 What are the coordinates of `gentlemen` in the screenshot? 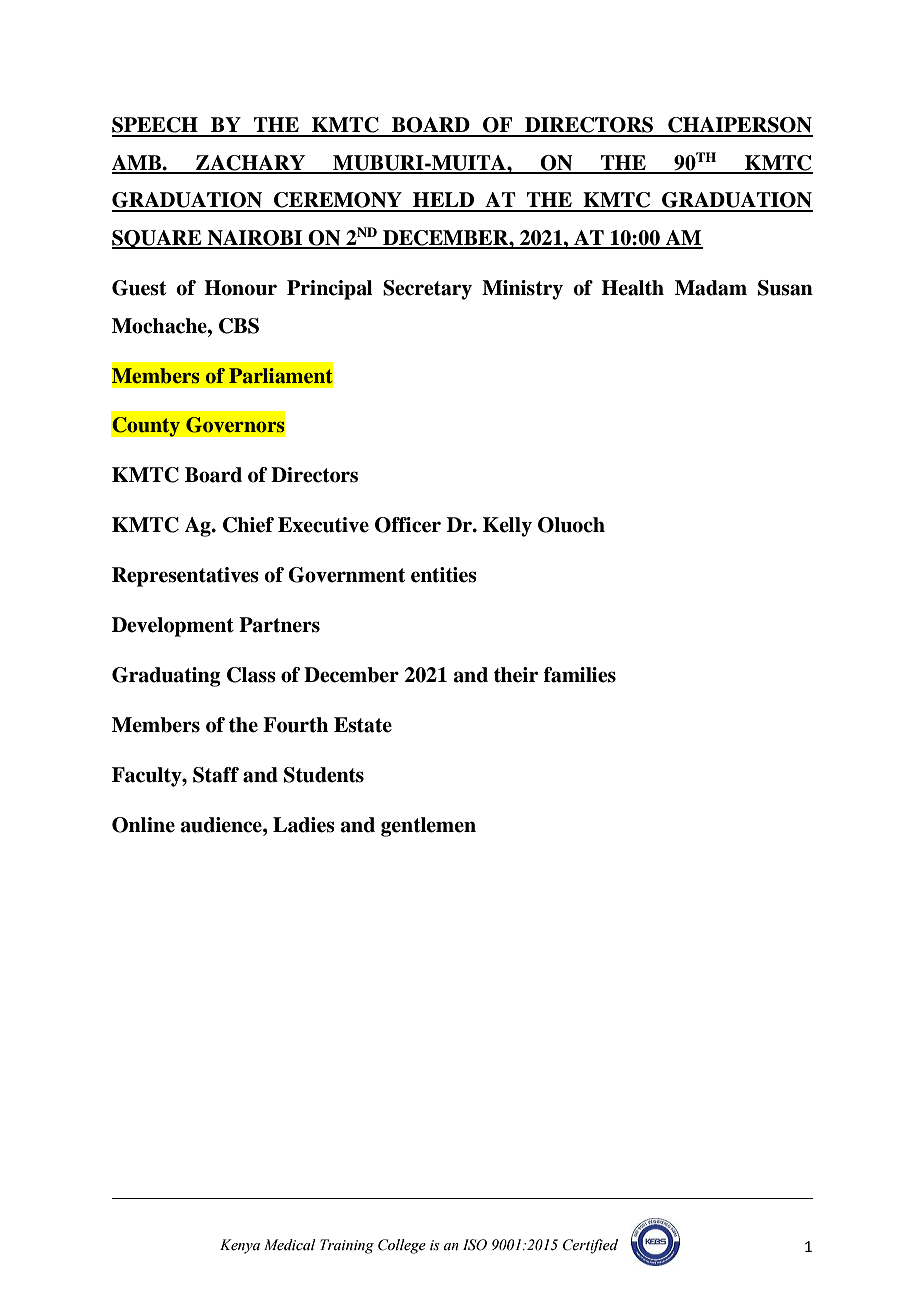 It's located at (428, 827).
